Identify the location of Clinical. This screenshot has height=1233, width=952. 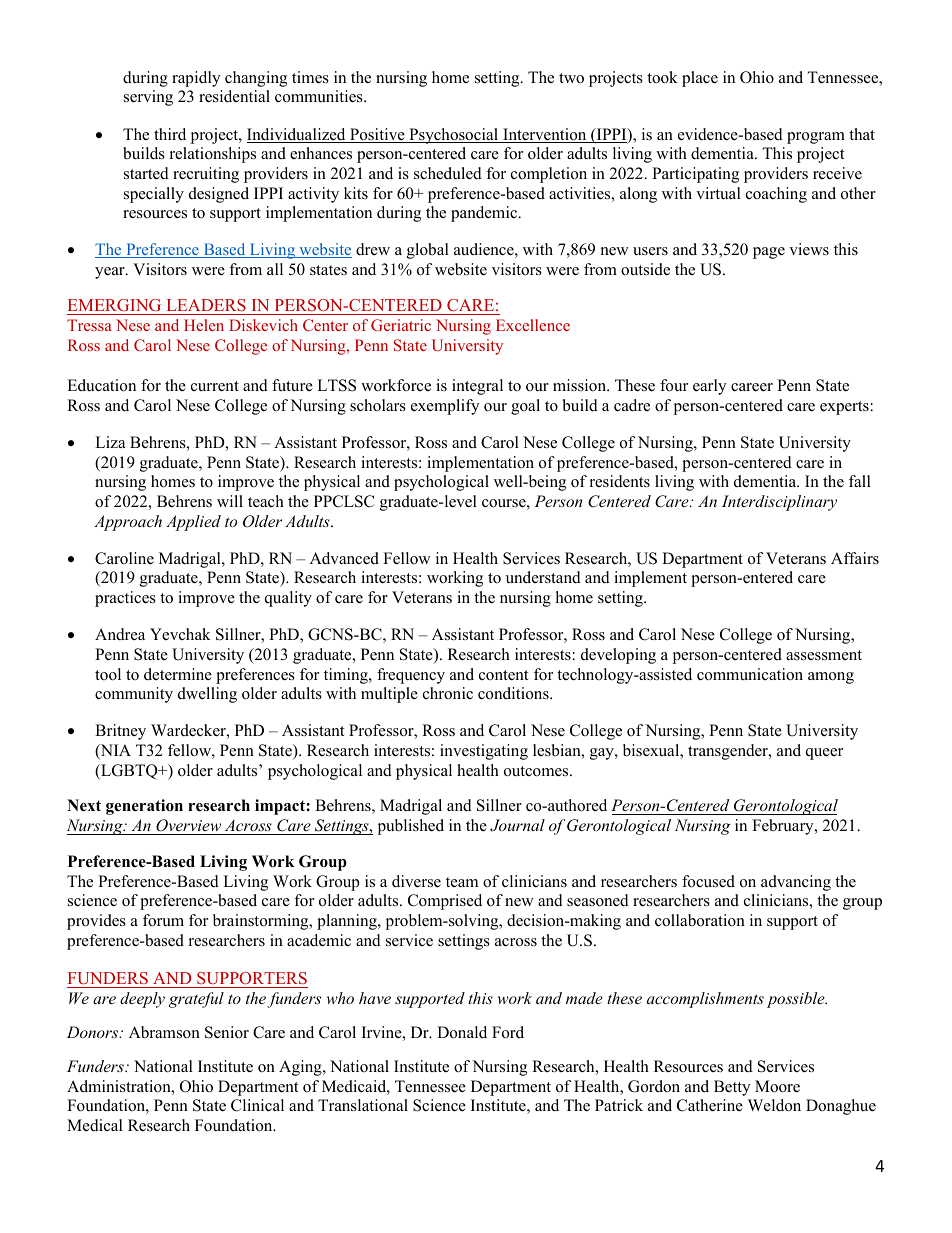
(257, 1105).
